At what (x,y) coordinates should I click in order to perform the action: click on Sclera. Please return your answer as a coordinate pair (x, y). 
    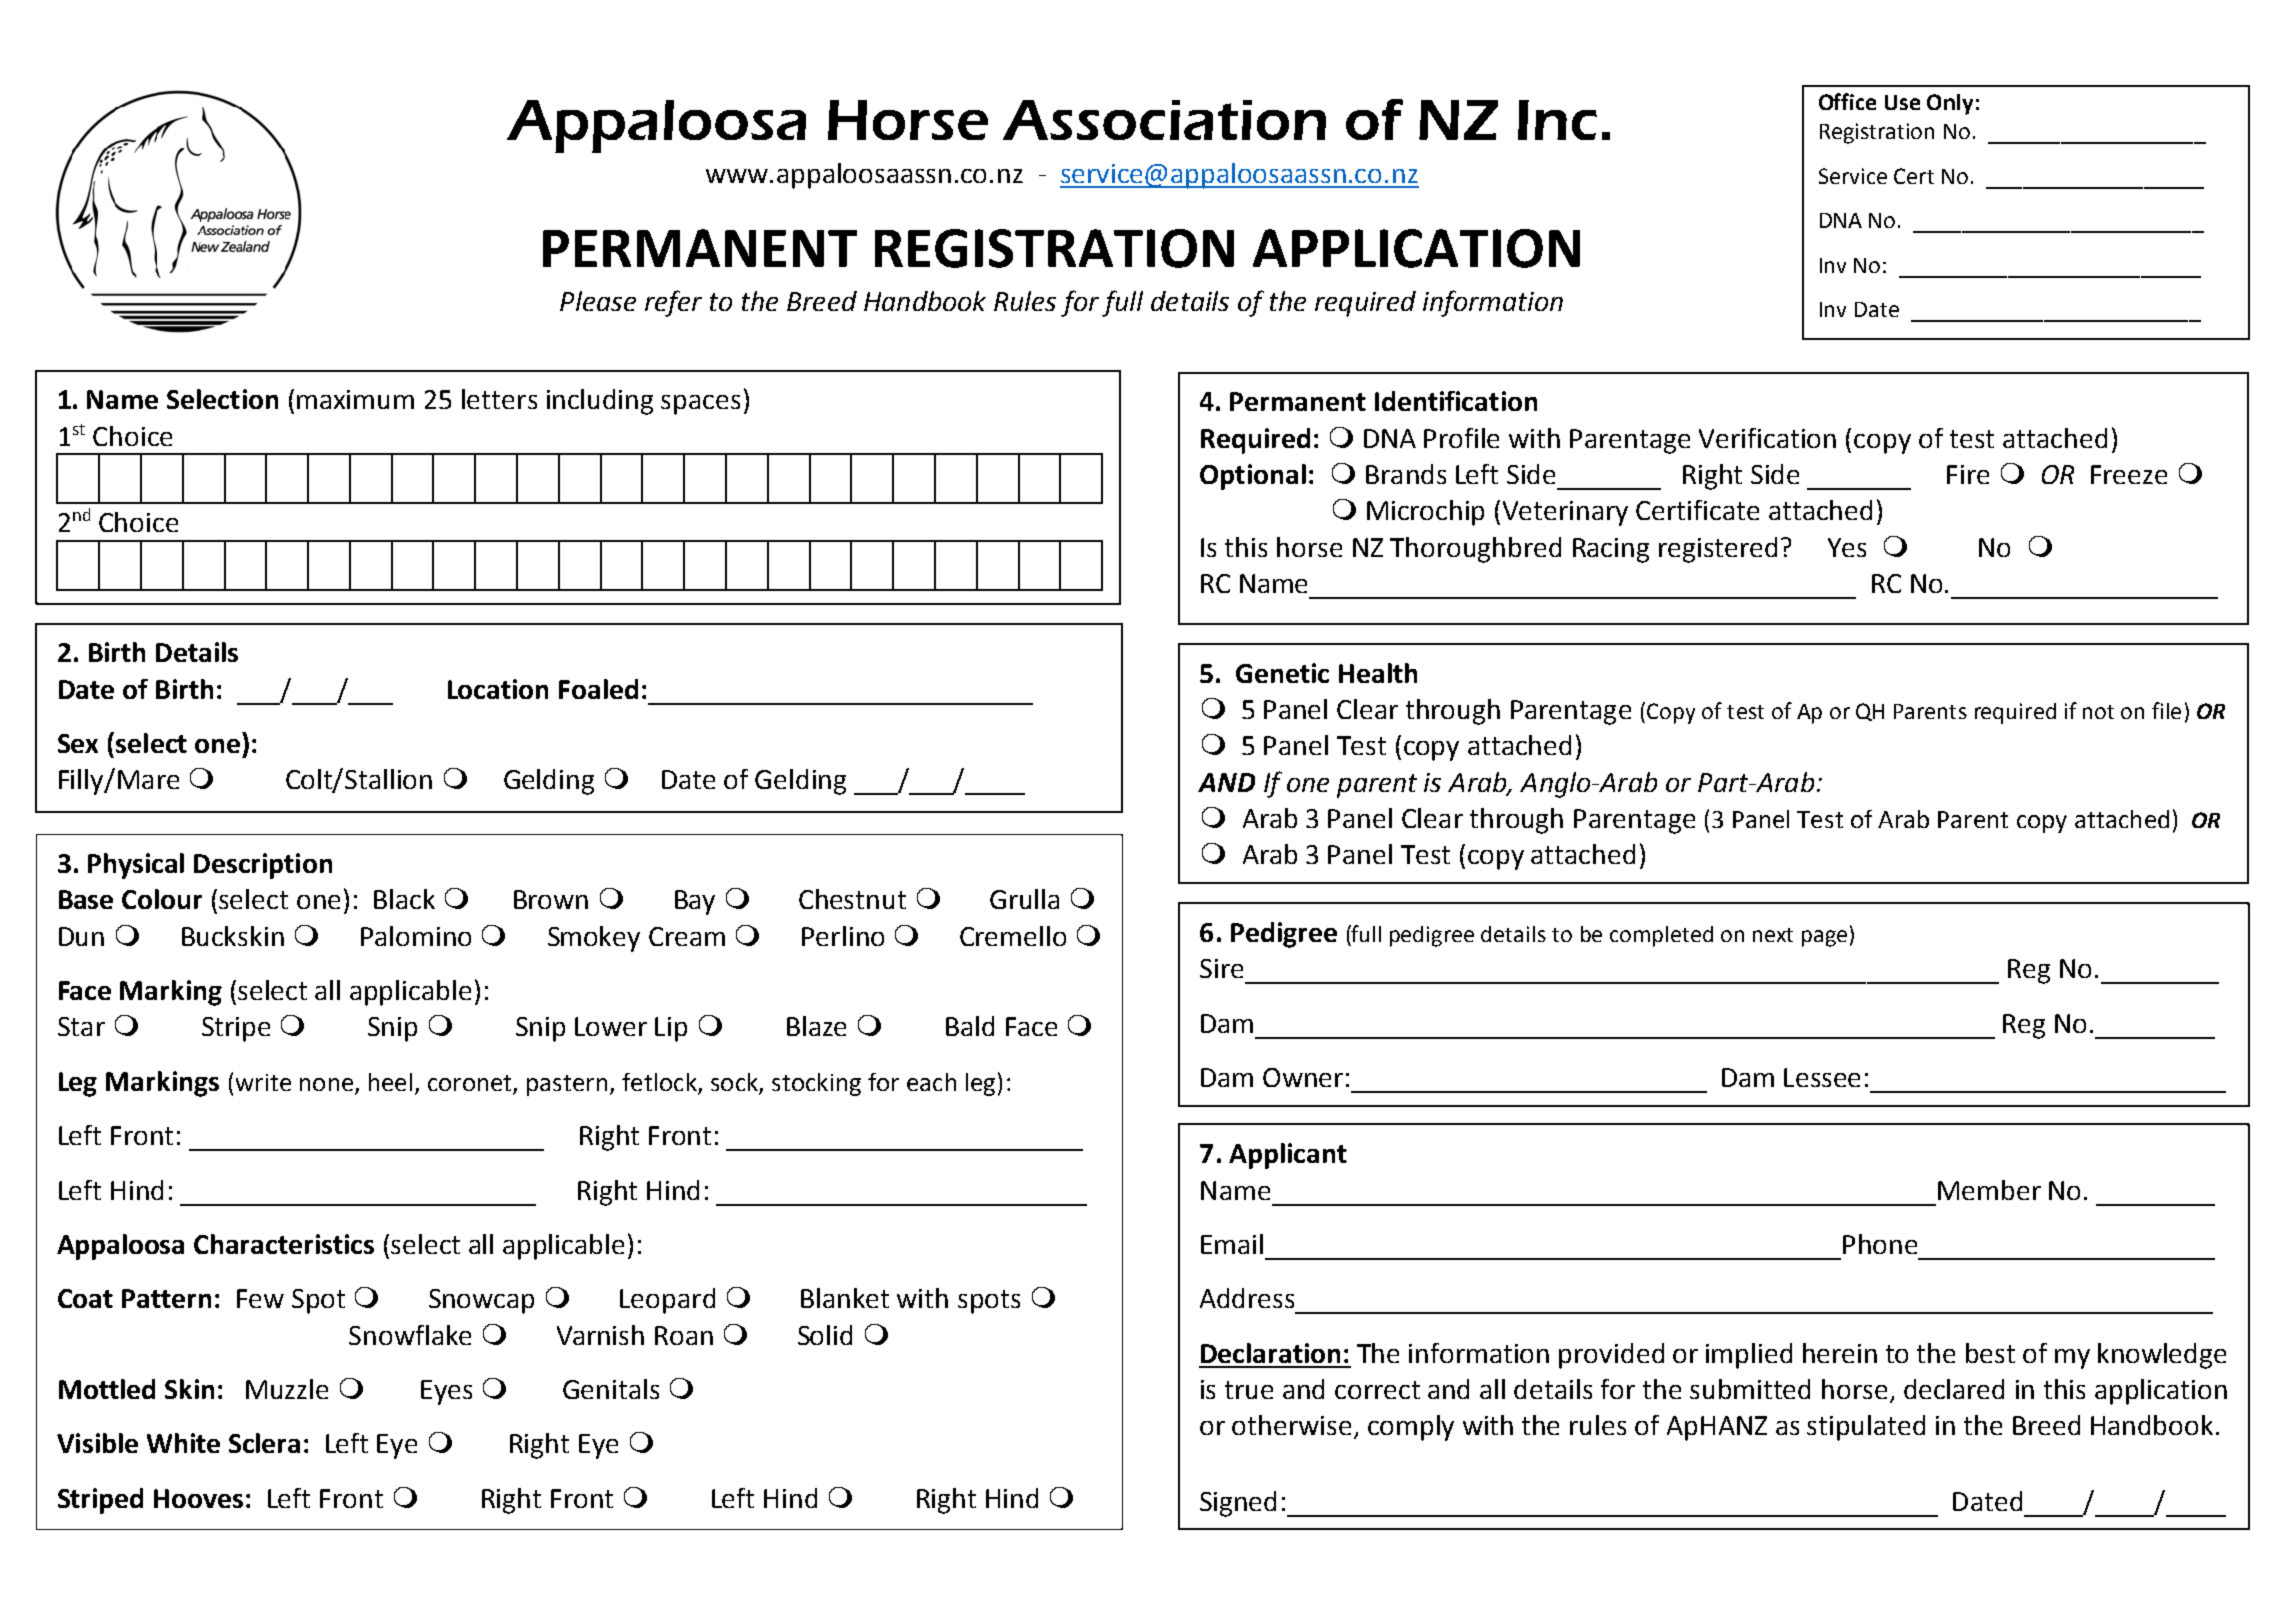
    Looking at the image, I should click on (264, 1443).
